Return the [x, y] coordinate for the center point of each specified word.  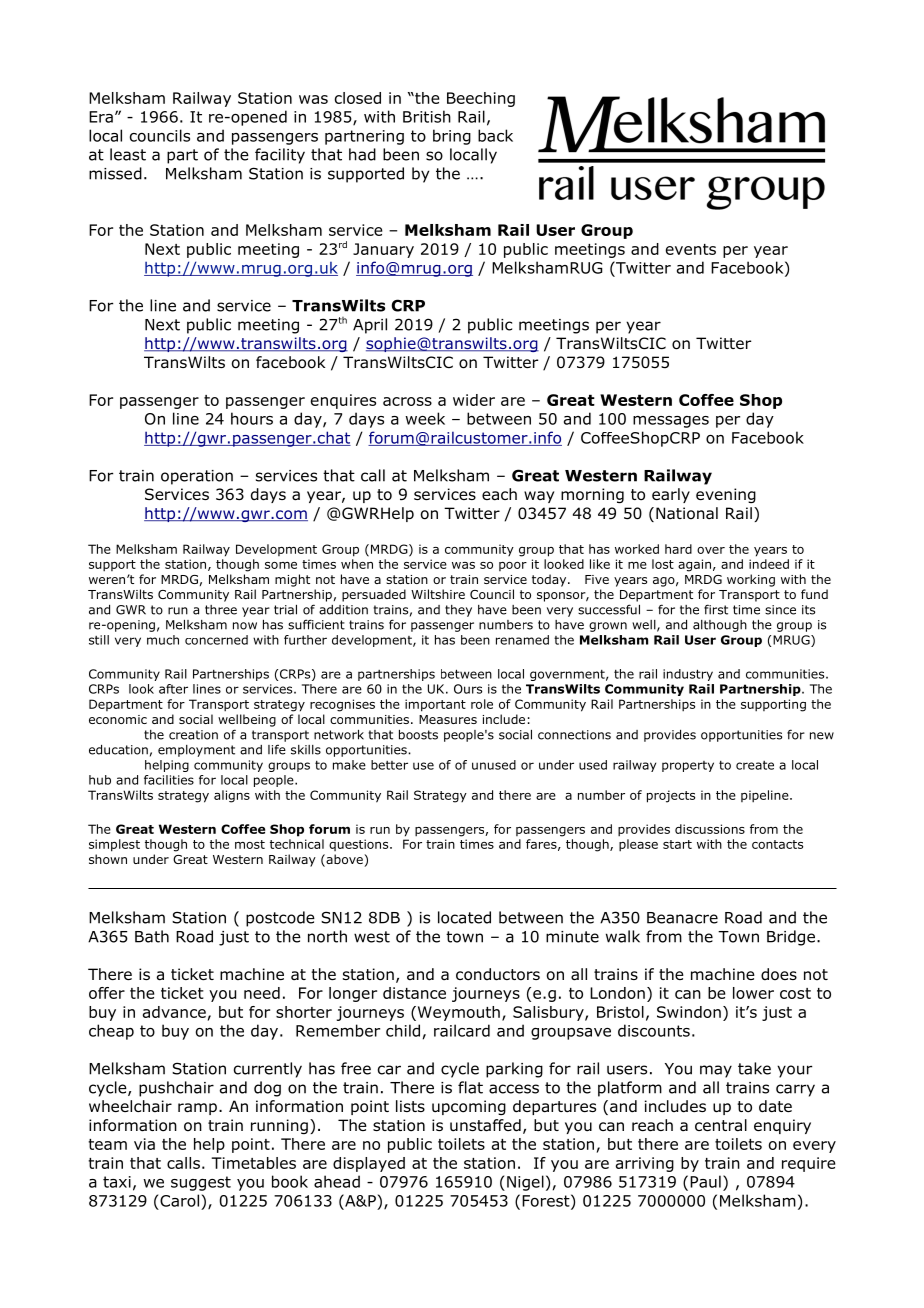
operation [197, 477]
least [128, 154]
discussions [710, 829]
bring [452, 137]
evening [726, 495]
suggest [201, 1183]
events [691, 249]
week [425, 418]
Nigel [525, 1183]
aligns [232, 796]
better [389, 765]
